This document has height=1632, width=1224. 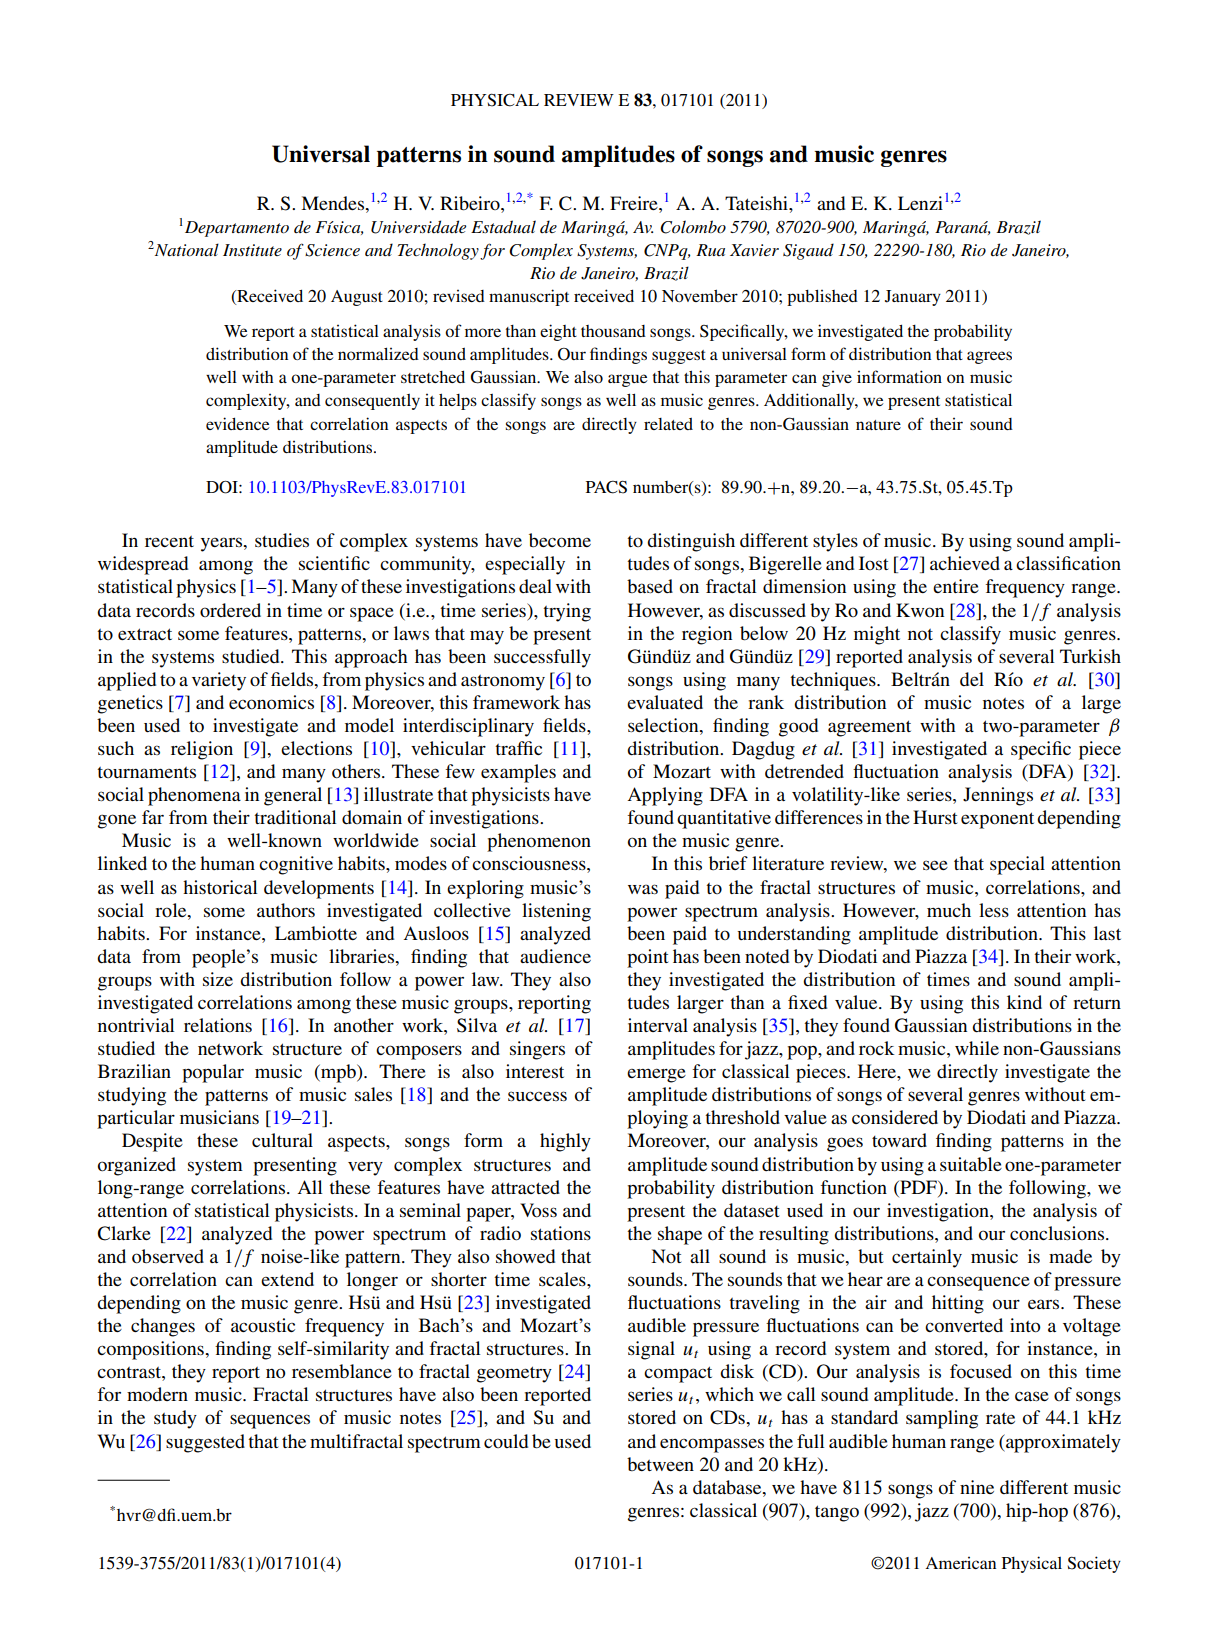 What do you see at coordinates (252, 250) in the document?
I see `Institute` at bounding box center [252, 250].
